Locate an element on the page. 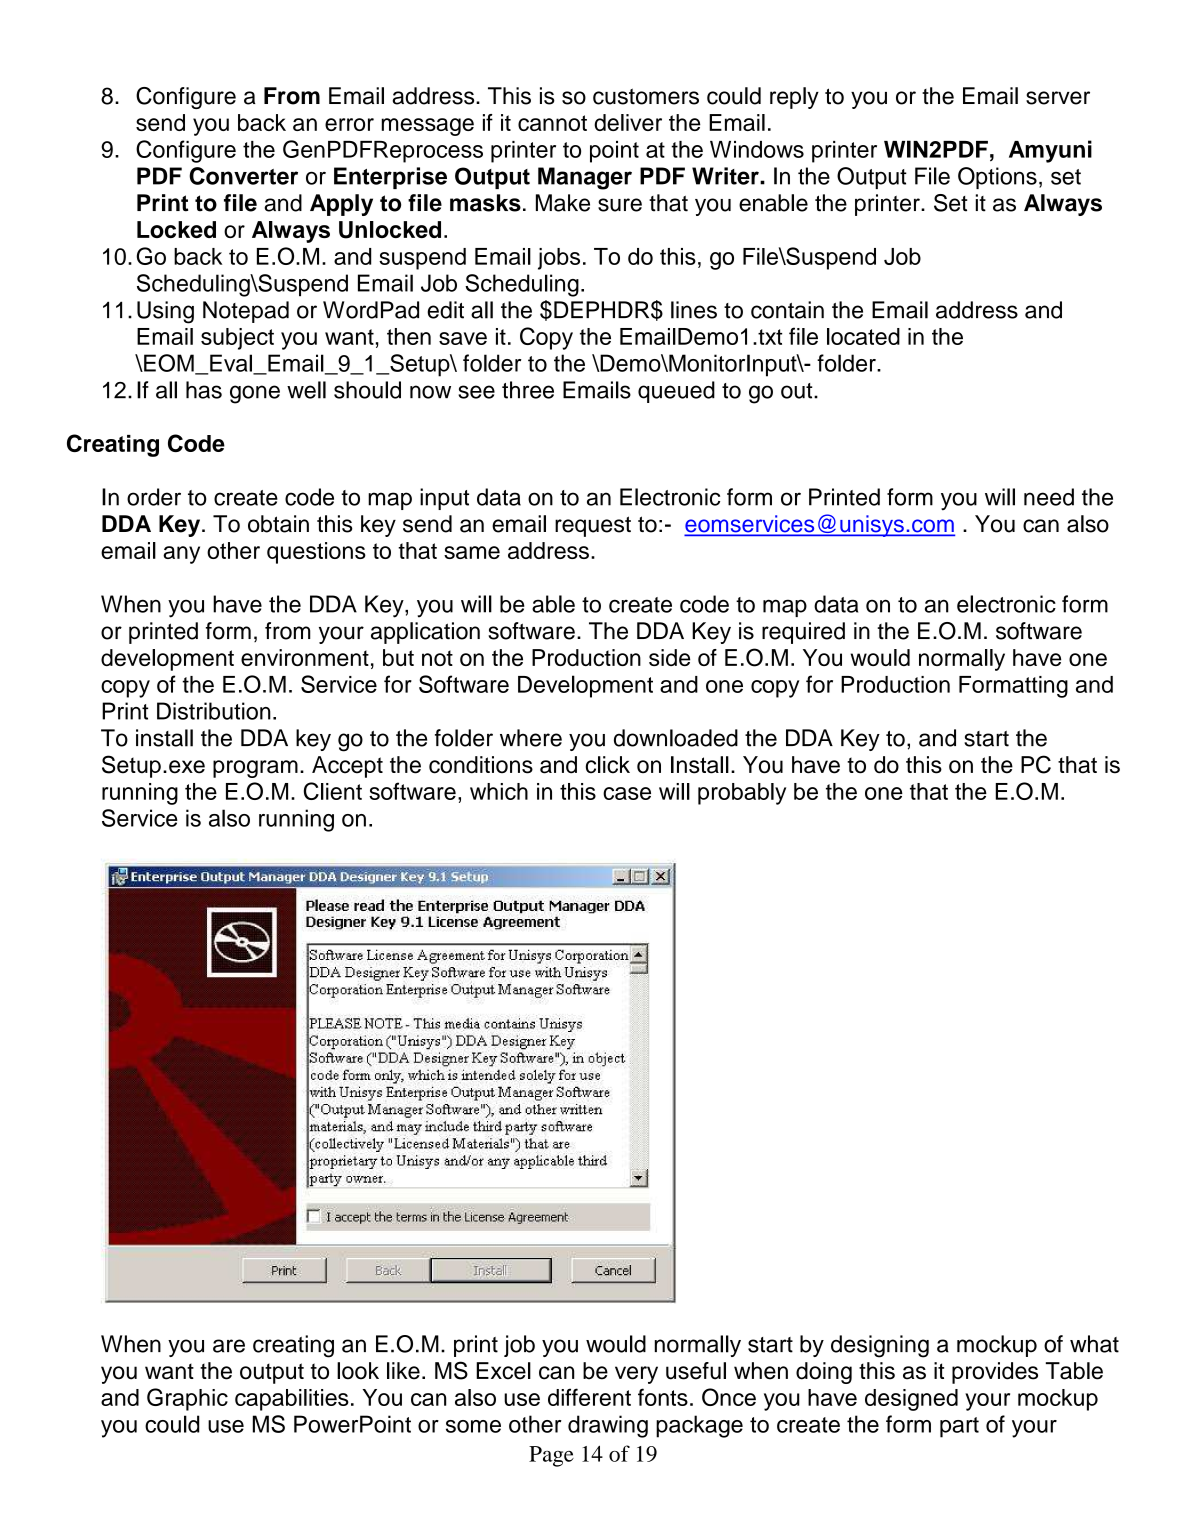 This page has width=1187, height=1536. Options is located at coordinates (997, 178).
